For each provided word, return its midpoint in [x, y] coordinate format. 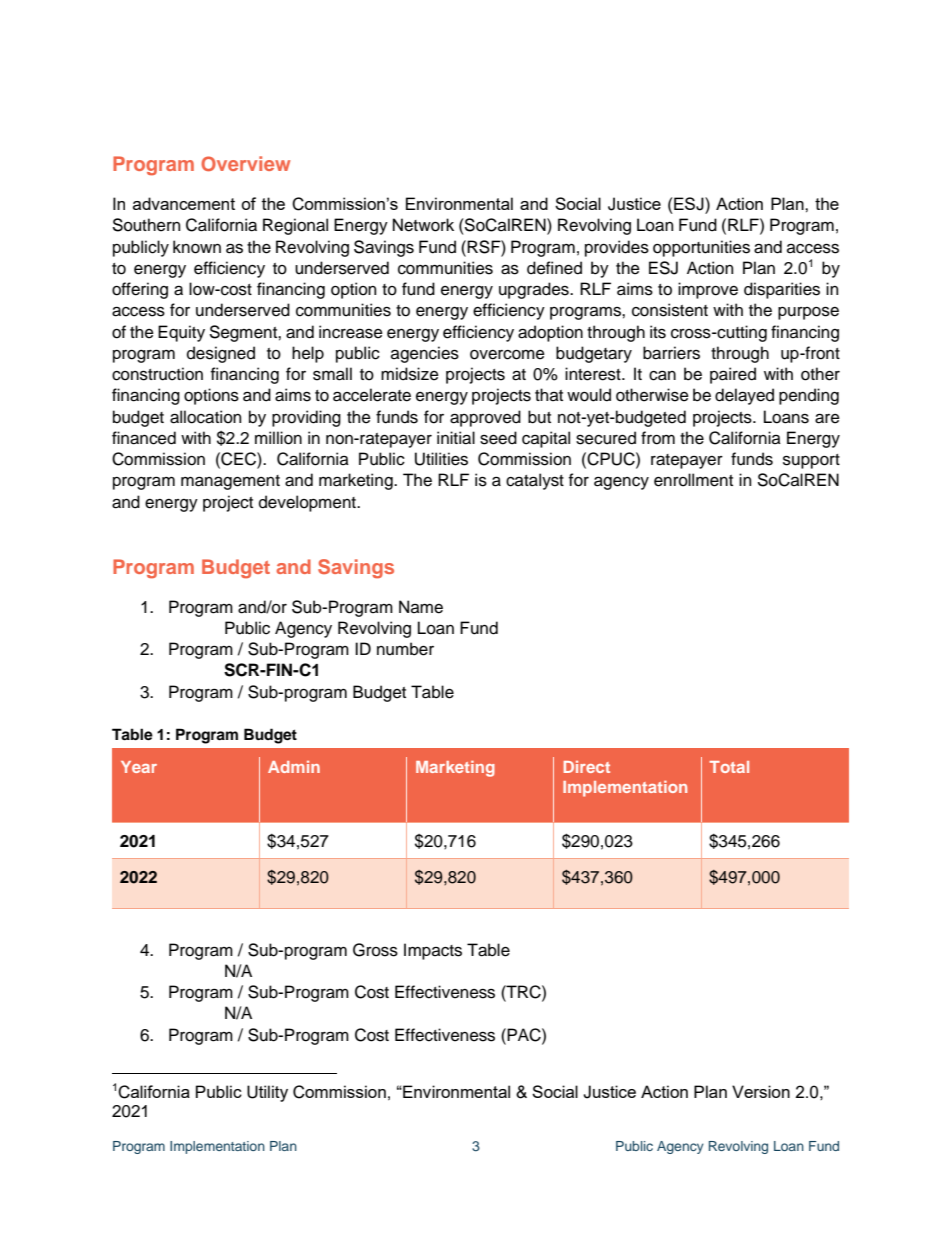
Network [423, 225]
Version [761, 1091]
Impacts [433, 951]
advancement [184, 203]
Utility [267, 1093]
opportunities [701, 248]
